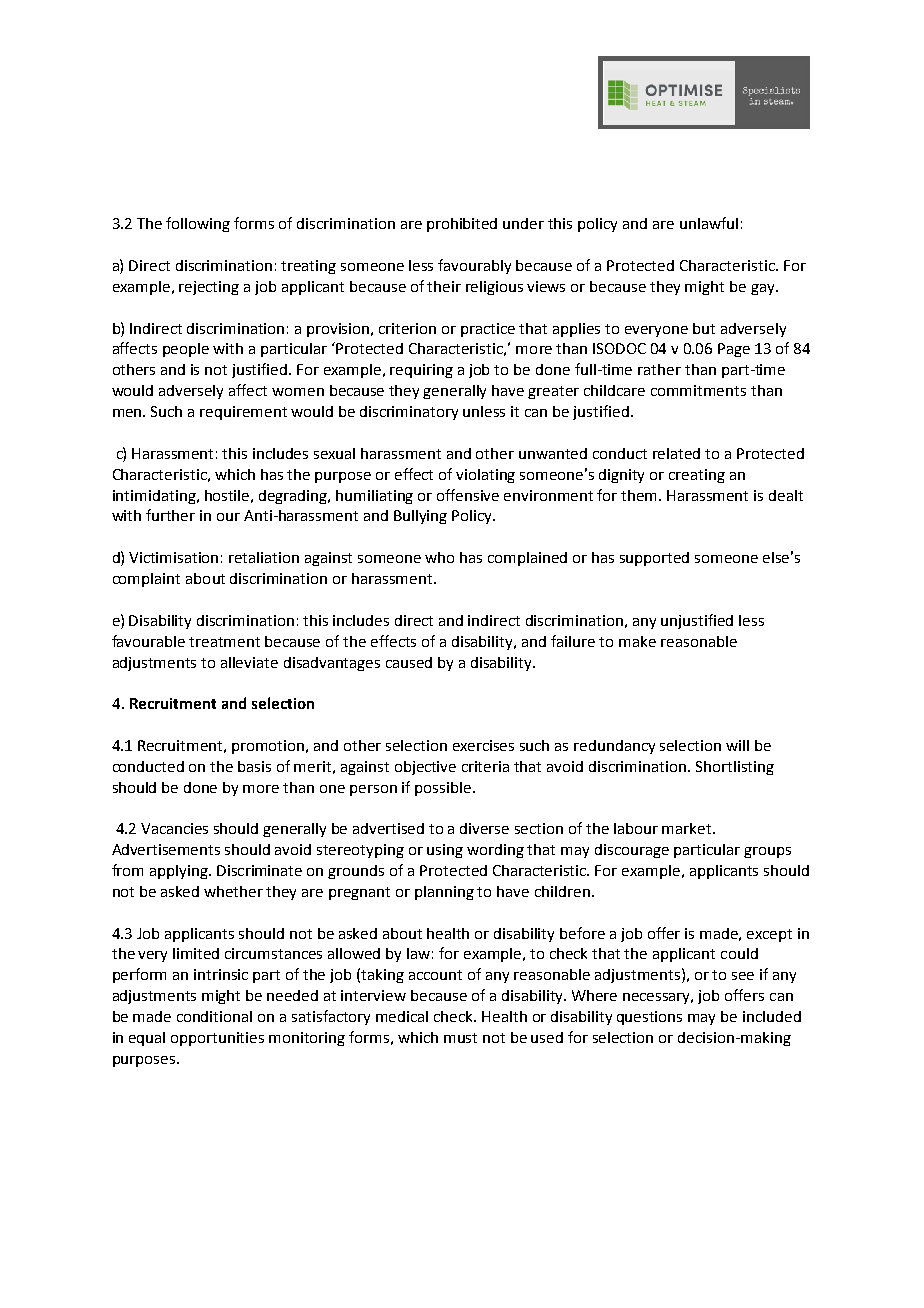  What do you see at coordinates (735, 768) in the screenshot?
I see `Shortlisting` at bounding box center [735, 768].
